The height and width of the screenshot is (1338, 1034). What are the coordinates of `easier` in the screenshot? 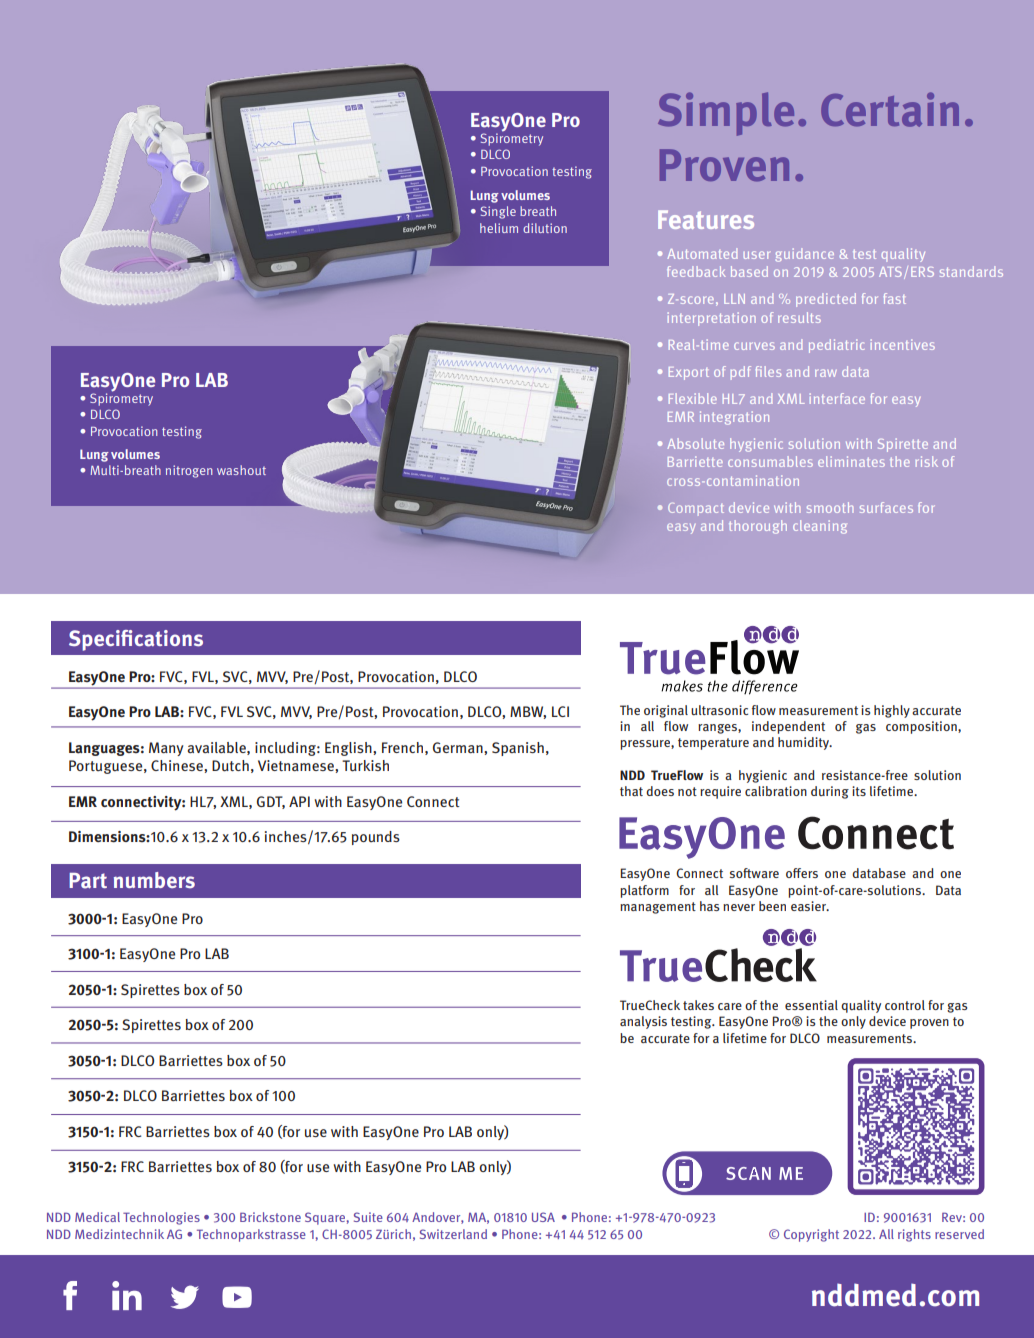 It's located at (810, 906).
